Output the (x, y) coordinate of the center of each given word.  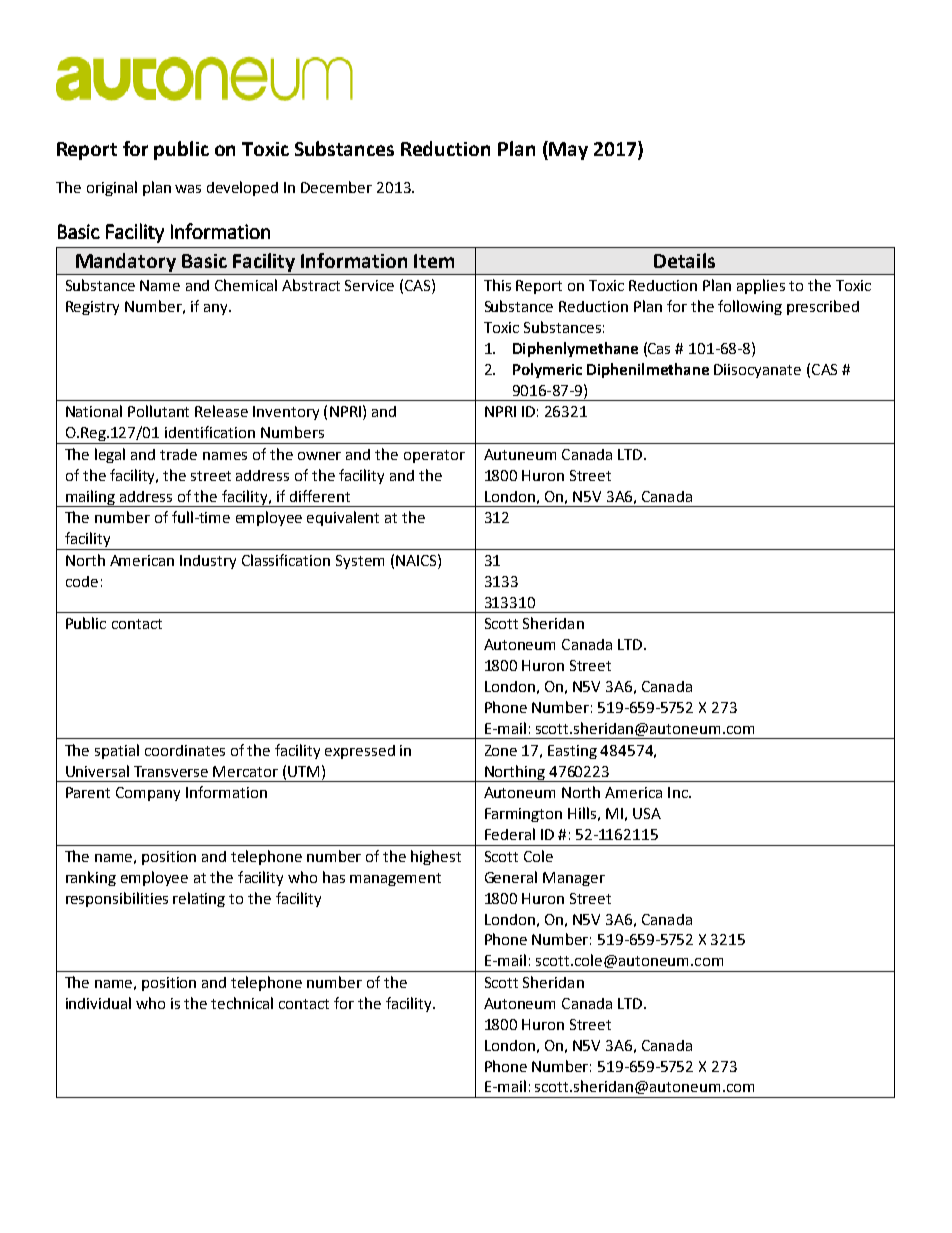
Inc (679, 792)
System (360, 562)
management (395, 879)
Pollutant (158, 411)
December (336, 187)
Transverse (171, 771)
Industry (208, 562)
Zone (501, 750)
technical (242, 1003)
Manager (574, 879)
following (750, 307)
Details (684, 260)
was (188, 189)
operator (434, 456)
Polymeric (547, 370)
